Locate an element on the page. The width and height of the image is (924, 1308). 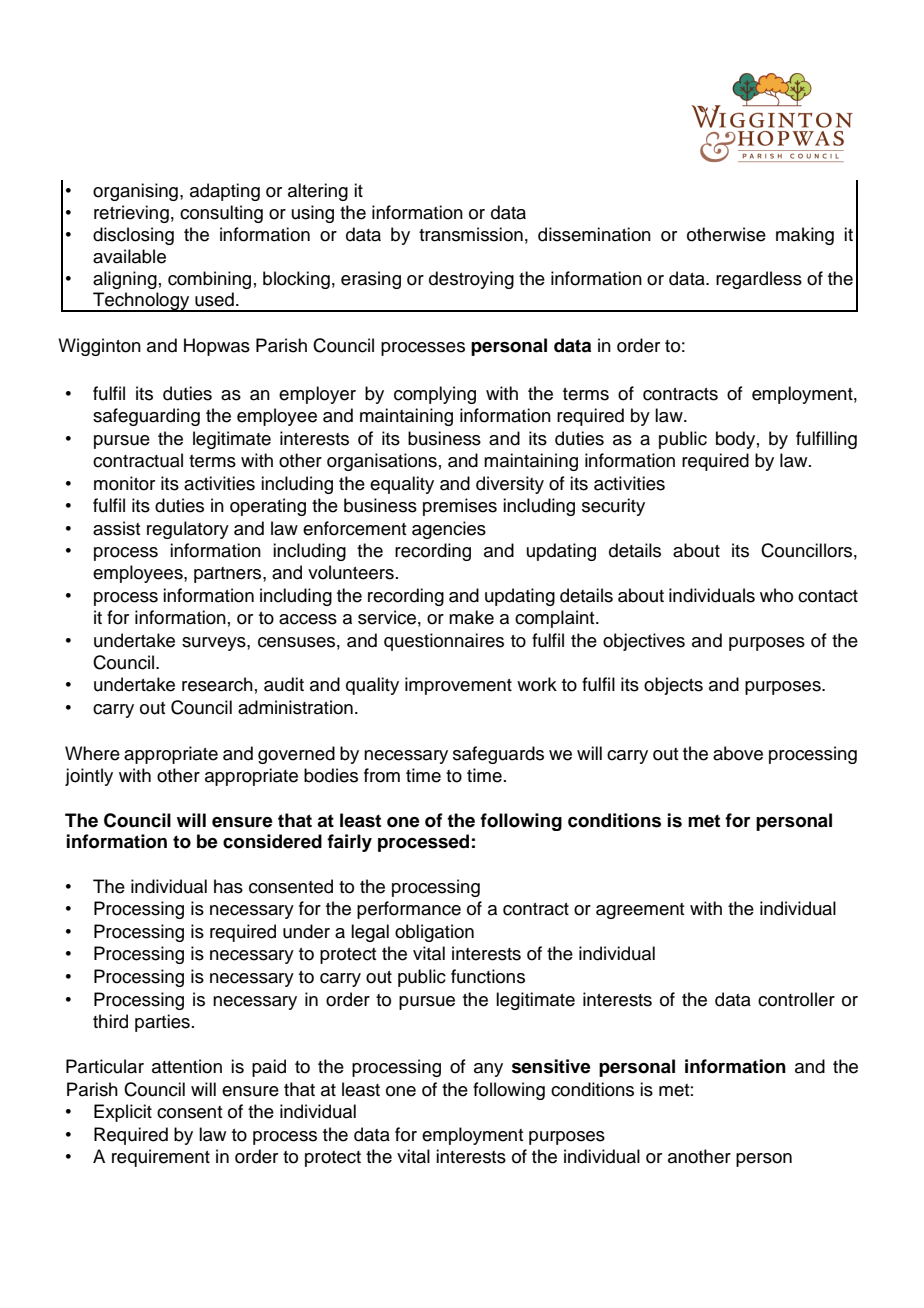
requirement is located at coordinates (161, 1158).
